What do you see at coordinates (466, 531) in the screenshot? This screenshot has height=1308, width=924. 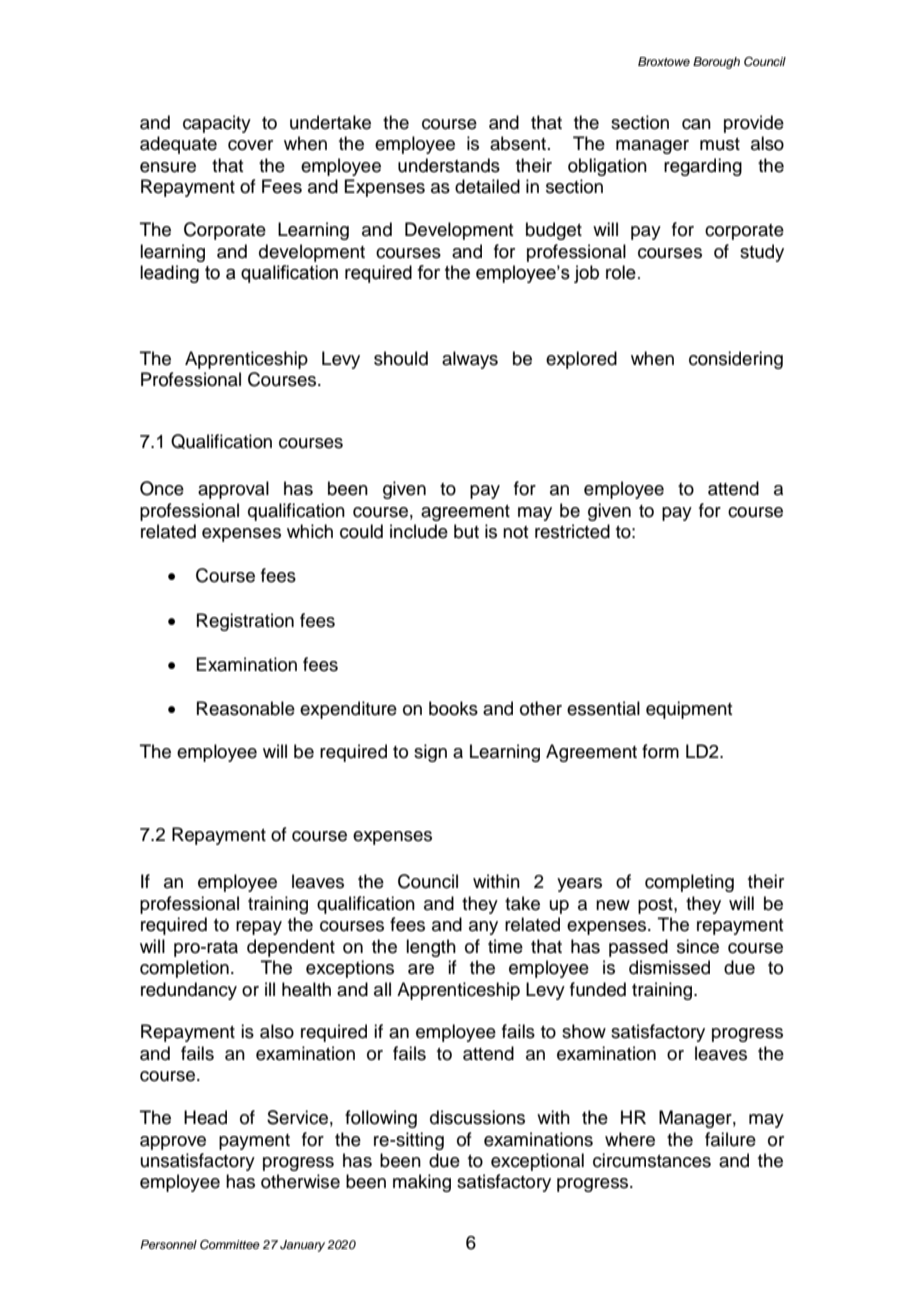 I see `but` at bounding box center [466, 531].
